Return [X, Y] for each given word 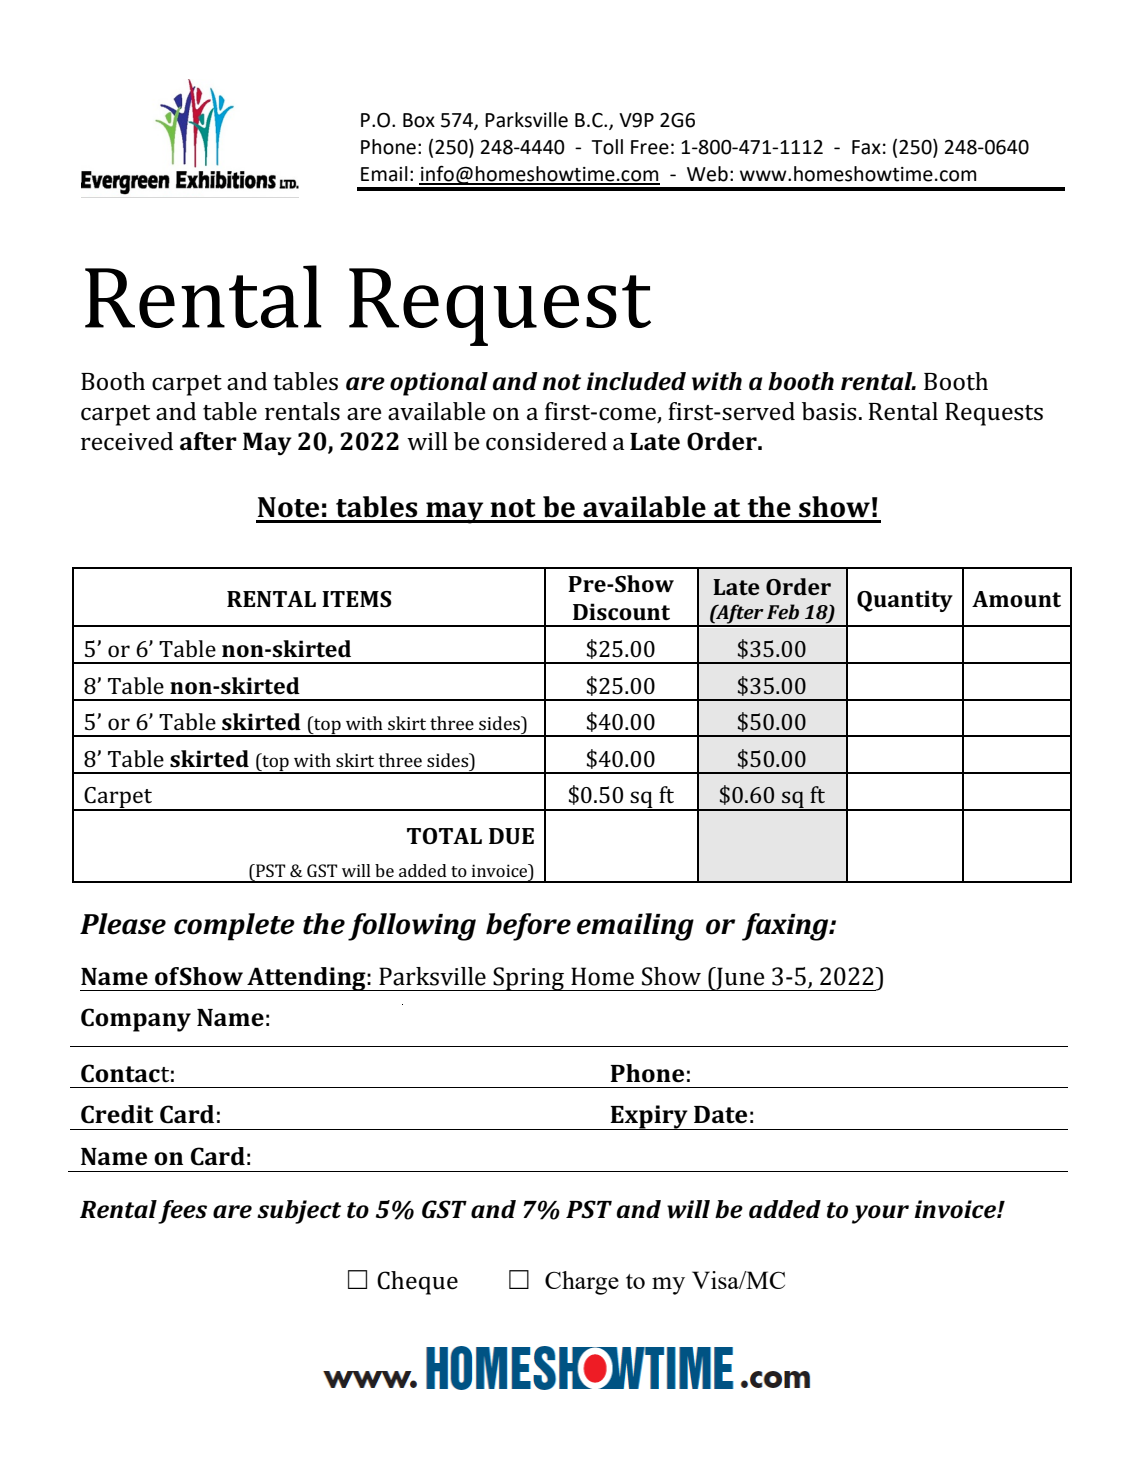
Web [707, 174]
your [880, 1214]
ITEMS [357, 599]
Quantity [905, 601]
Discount [621, 612]
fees [182, 1212]
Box [419, 120]
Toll [607, 147]
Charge [582, 1283]
